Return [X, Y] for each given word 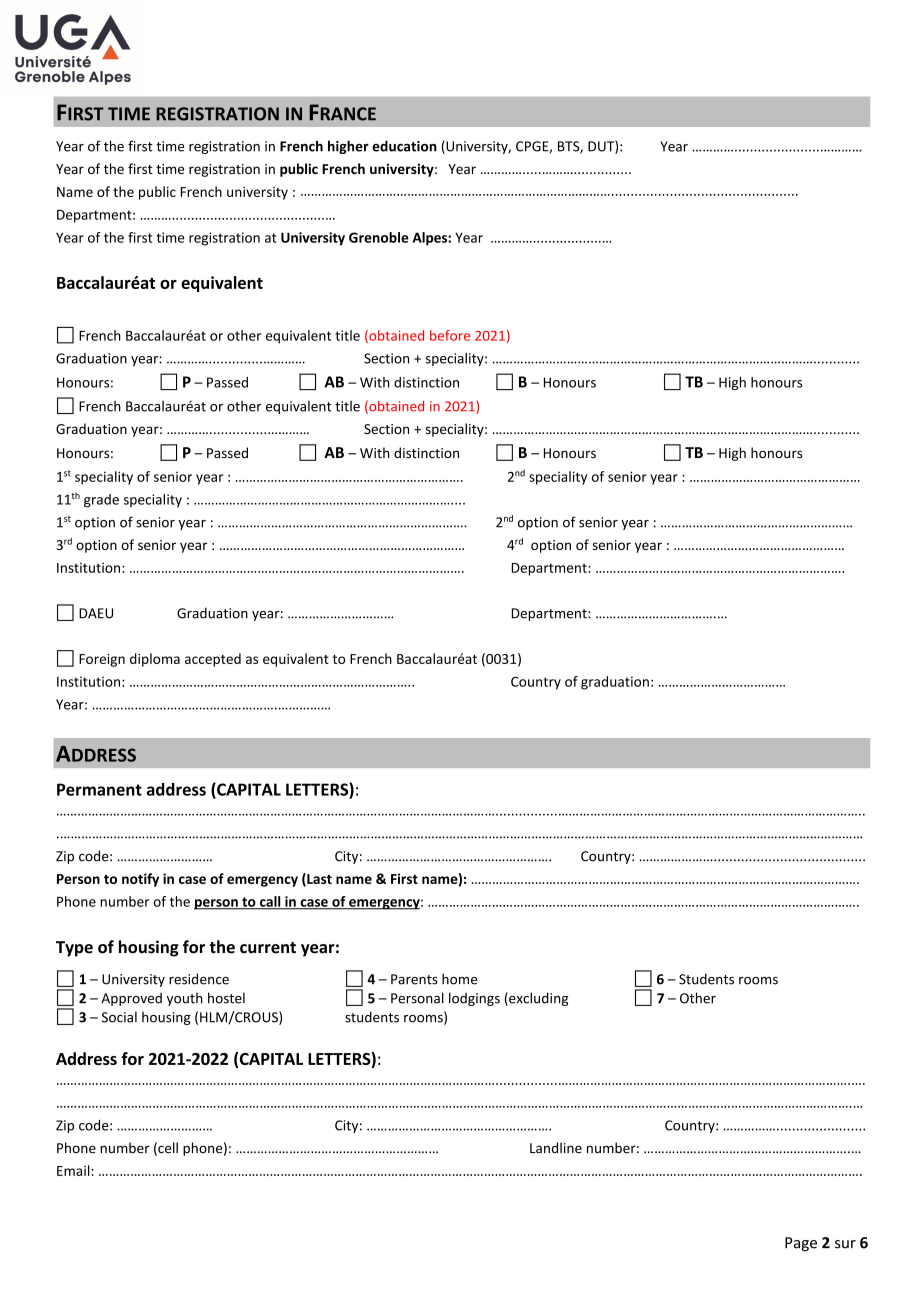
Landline [556, 1148]
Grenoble [379, 237]
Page [801, 1244]
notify [140, 880]
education [404, 146]
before [450, 335]
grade [101, 501]
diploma [155, 660]
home [460, 979]
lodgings [474, 999]
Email [74, 1170]
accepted [213, 660]
